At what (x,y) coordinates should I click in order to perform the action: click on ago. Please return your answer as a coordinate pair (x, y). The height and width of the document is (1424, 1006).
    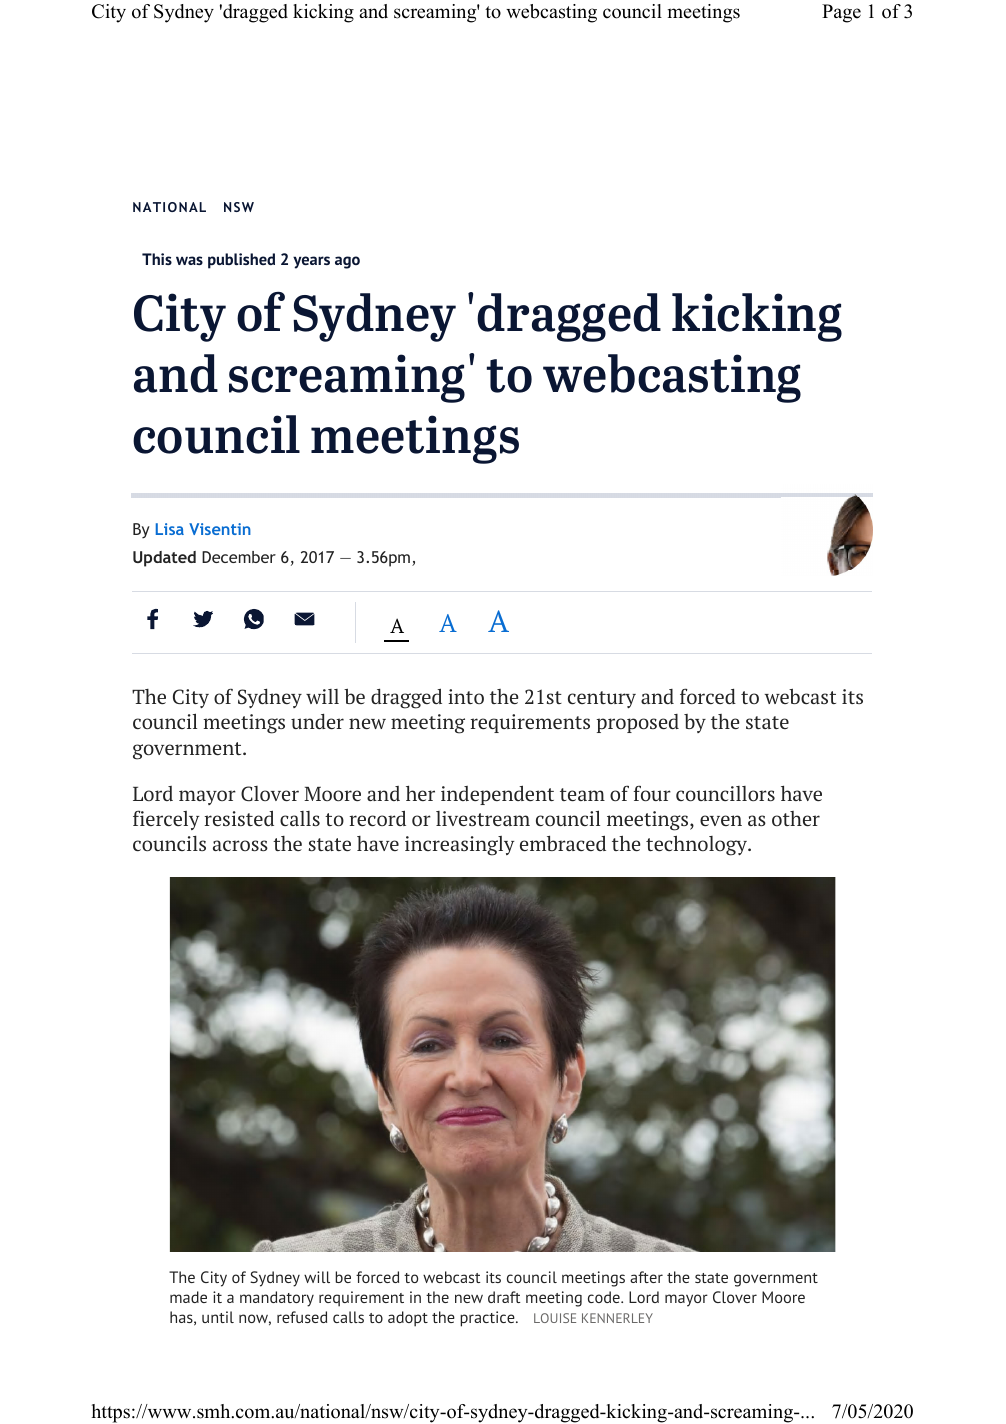
    Looking at the image, I should click on (347, 262).
